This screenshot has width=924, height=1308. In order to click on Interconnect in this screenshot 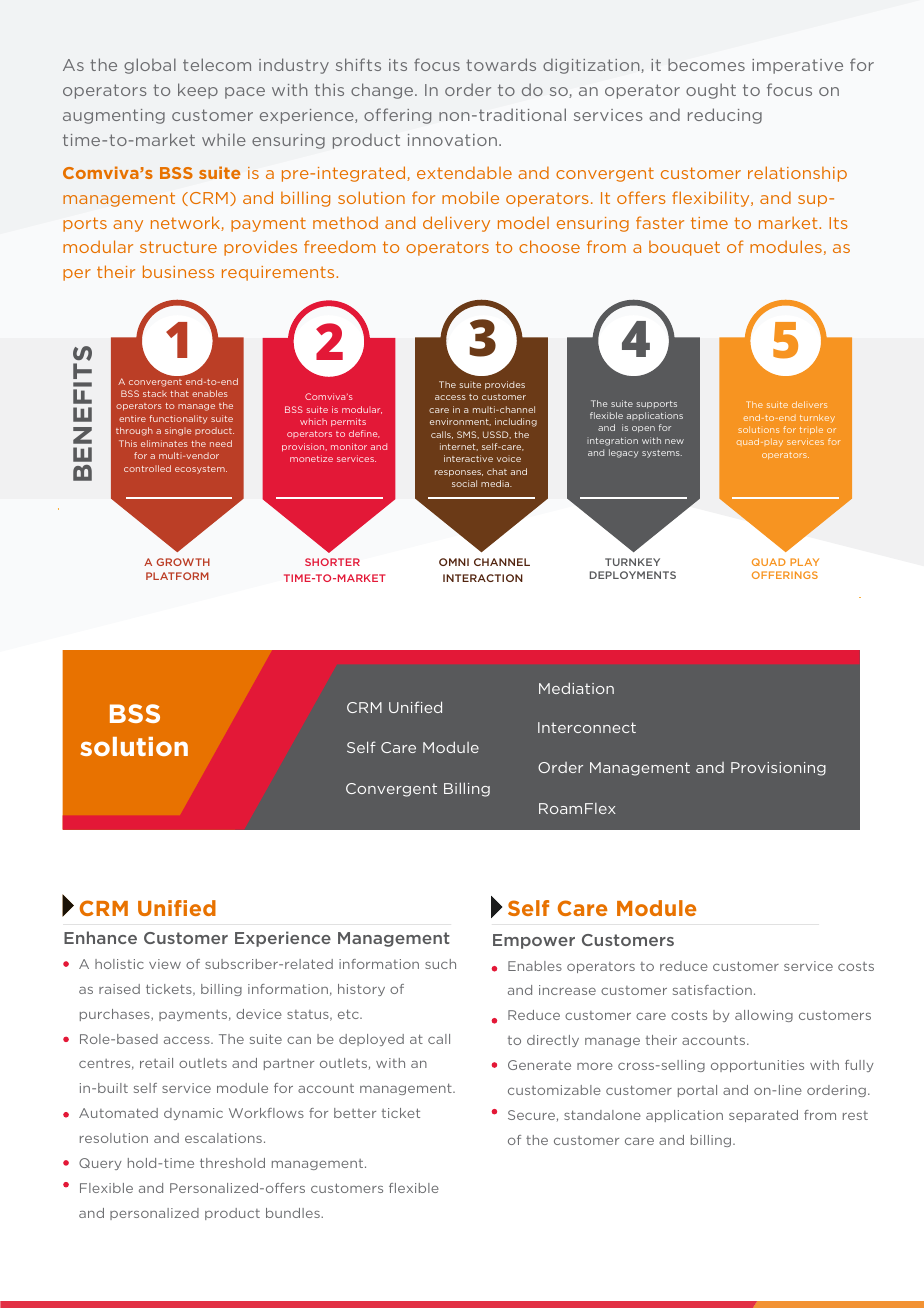, I will do `click(587, 727)`.
